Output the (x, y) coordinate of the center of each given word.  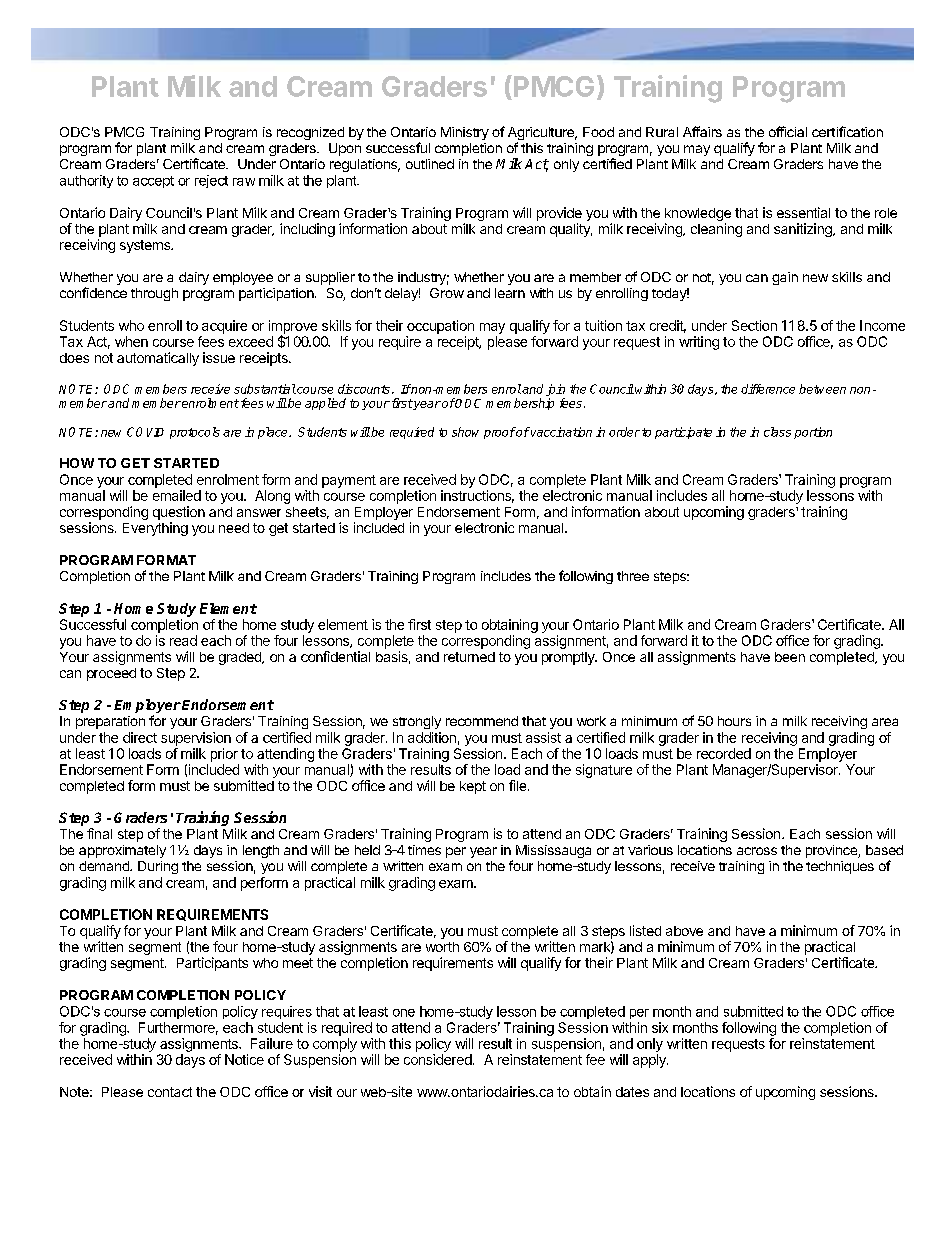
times (424, 850)
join (555, 391)
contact (170, 1092)
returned (469, 657)
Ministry (465, 133)
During (158, 867)
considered (439, 1059)
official (788, 131)
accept (153, 182)
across (757, 851)
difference (768, 389)
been (790, 657)
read (183, 640)
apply (650, 1061)
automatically (158, 359)
